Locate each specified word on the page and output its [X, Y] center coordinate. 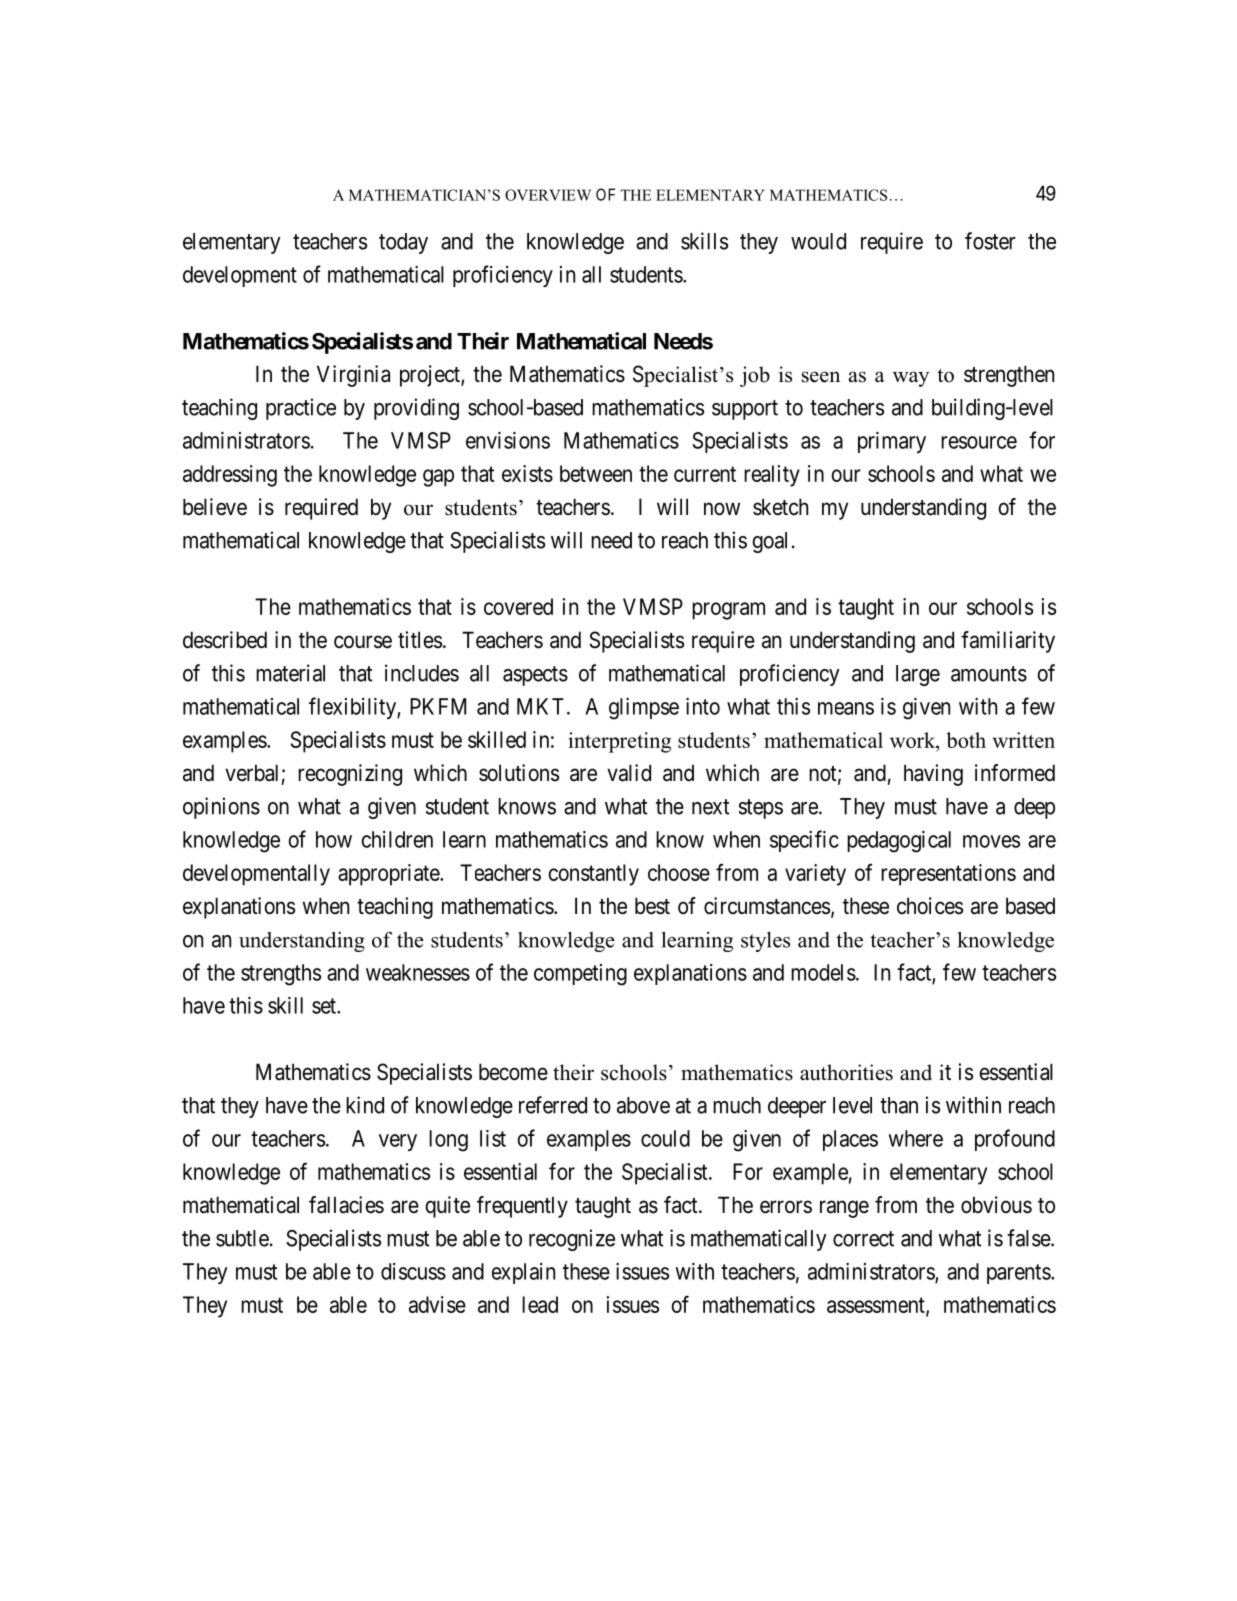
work [914, 740]
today [403, 243]
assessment [877, 1306]
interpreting [619, 742]
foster [990, 241]
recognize [572, 1240]
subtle [242, 1238]
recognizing [350, 775]
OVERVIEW [548, 195]
